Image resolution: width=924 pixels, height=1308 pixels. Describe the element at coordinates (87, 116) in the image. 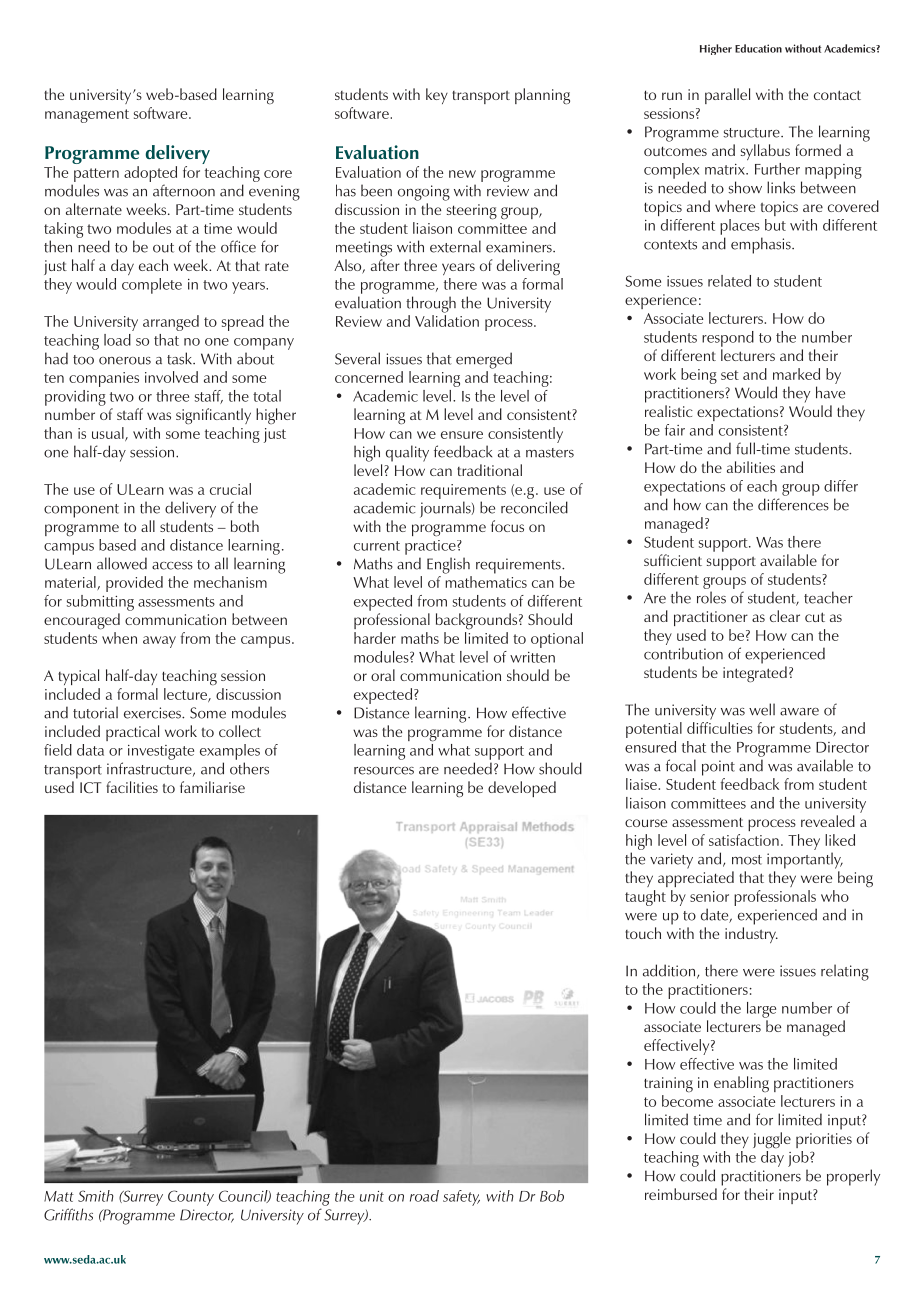

I see `management` at that location.
